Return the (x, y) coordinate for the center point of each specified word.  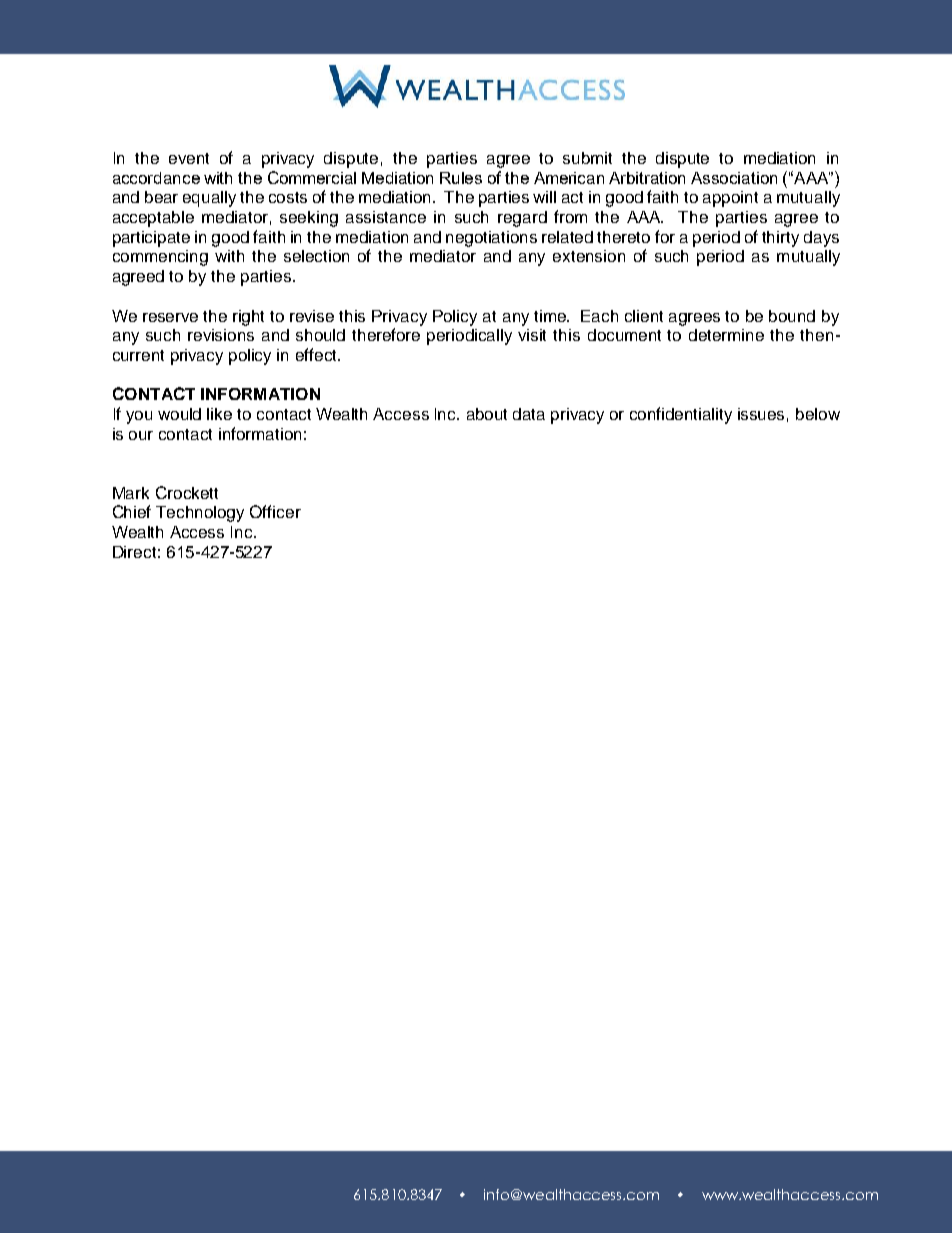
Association (734, 178)
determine (726, 335)
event (189, 158)
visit (532, 335)
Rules (461, 178)
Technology (200, 514)
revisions (221, 335)
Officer (275, 511)
